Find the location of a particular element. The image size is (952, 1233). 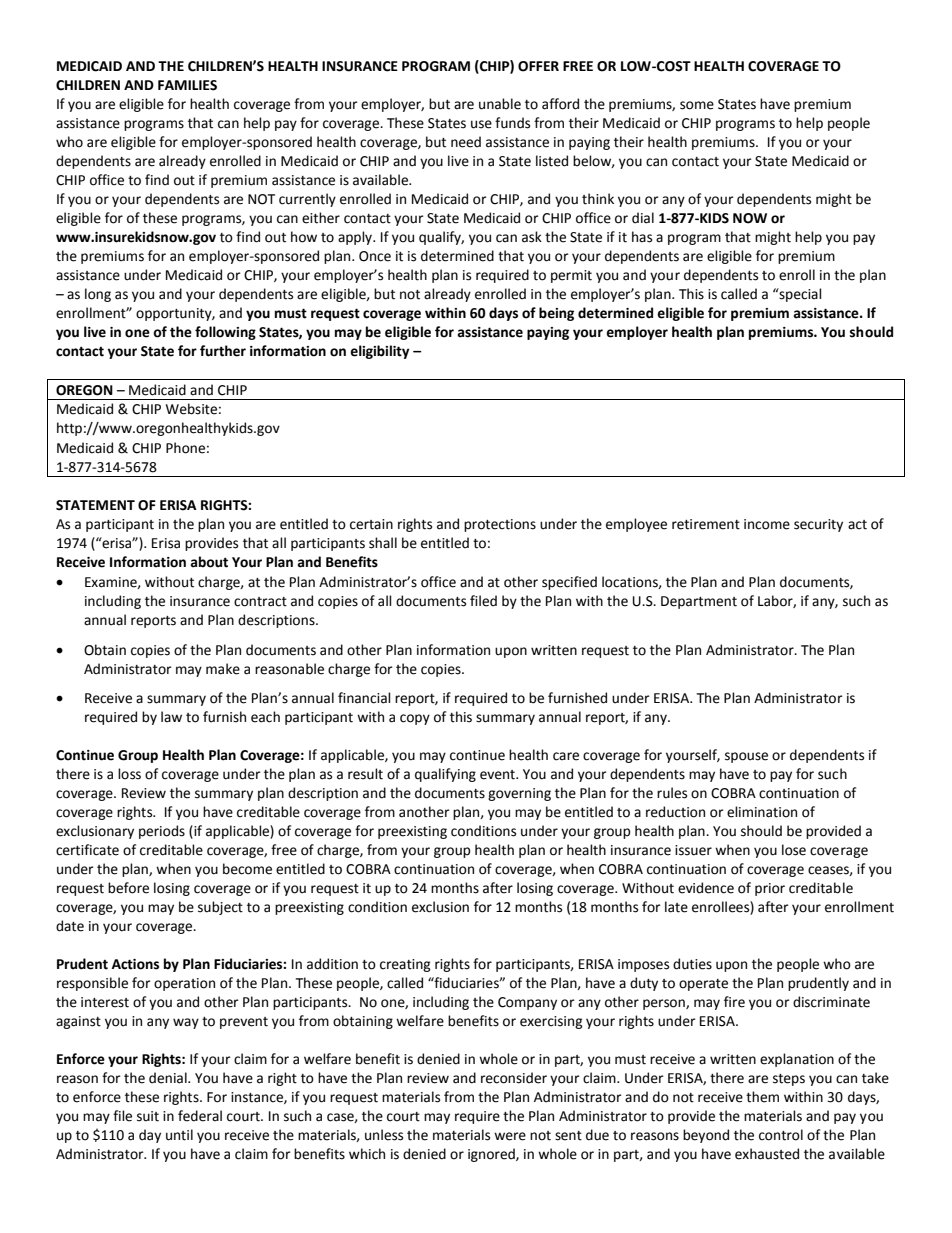

control is located at coordinates (781, 1135).
